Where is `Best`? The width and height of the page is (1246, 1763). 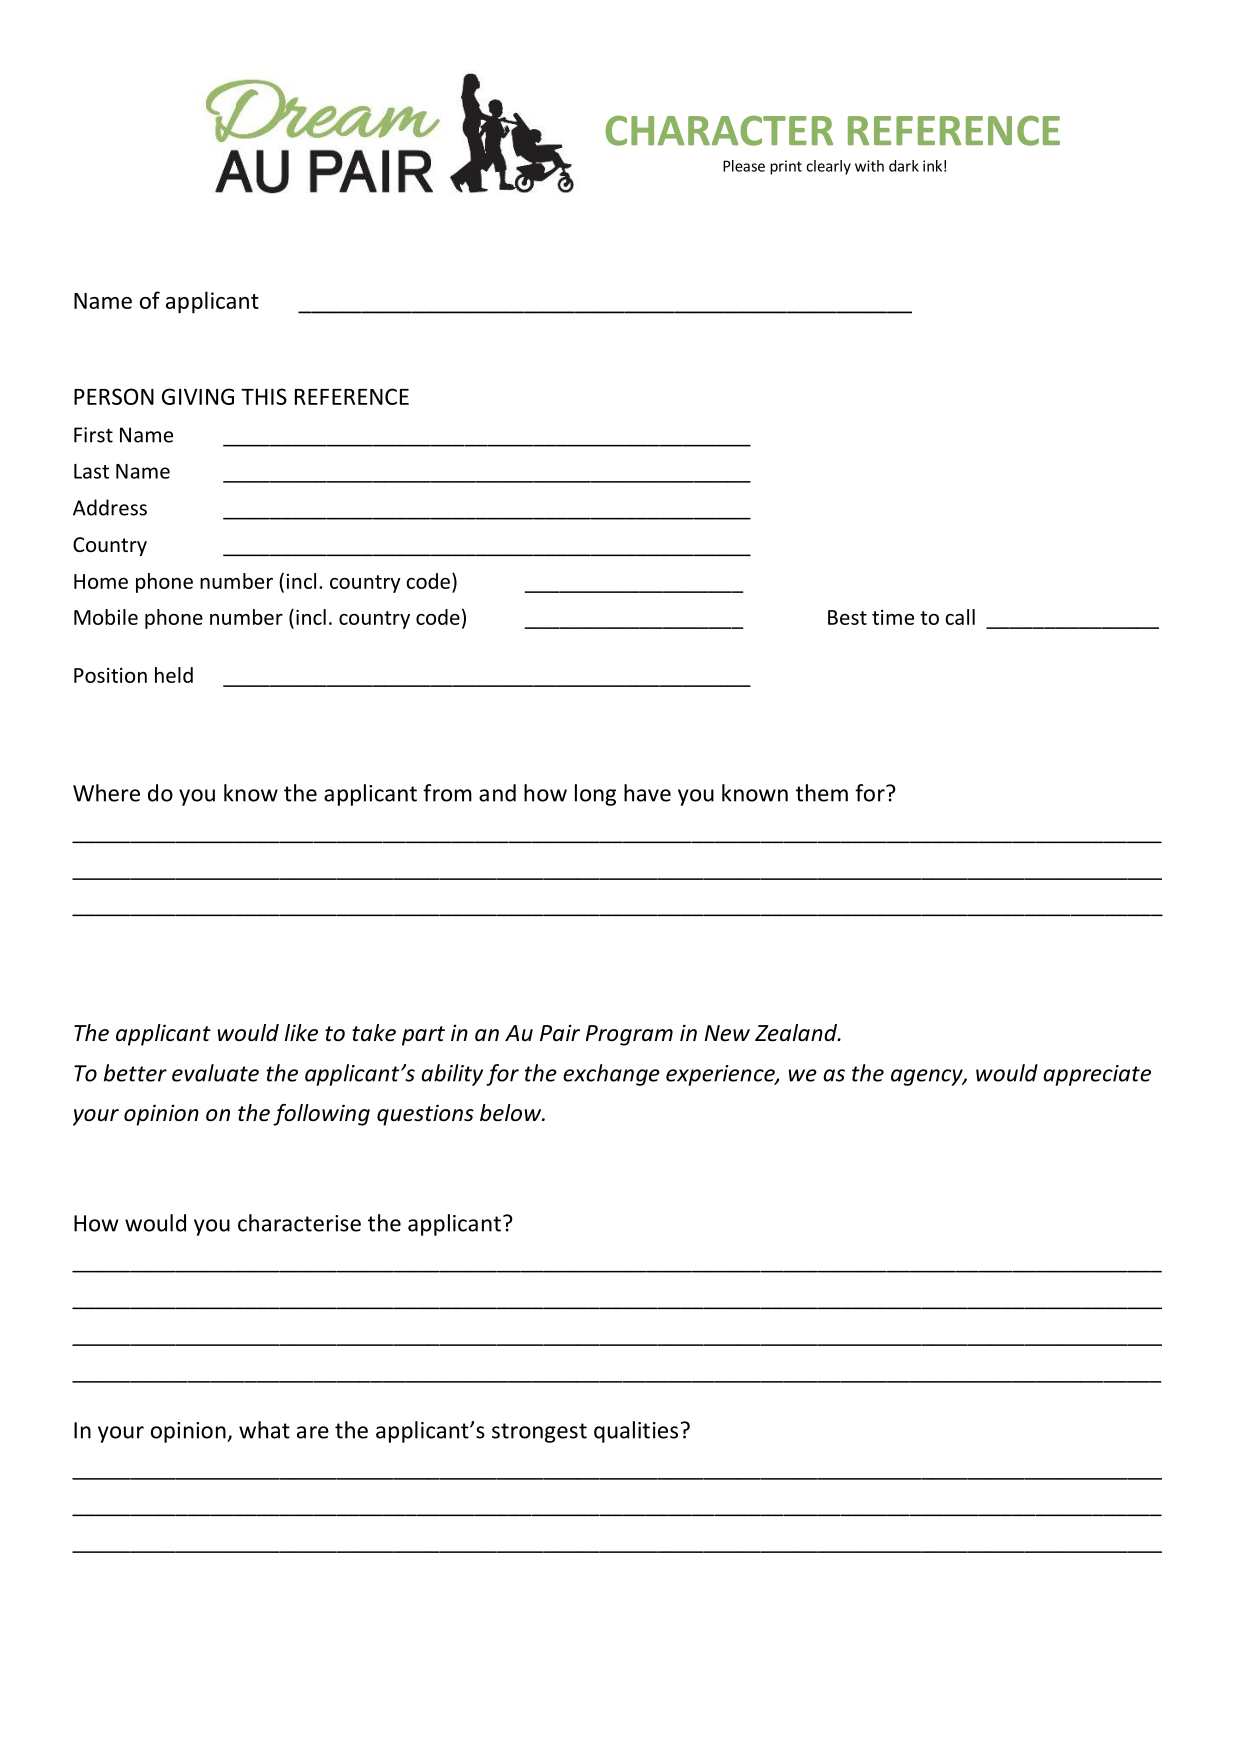 Best is located at coordinates (847, 617).
